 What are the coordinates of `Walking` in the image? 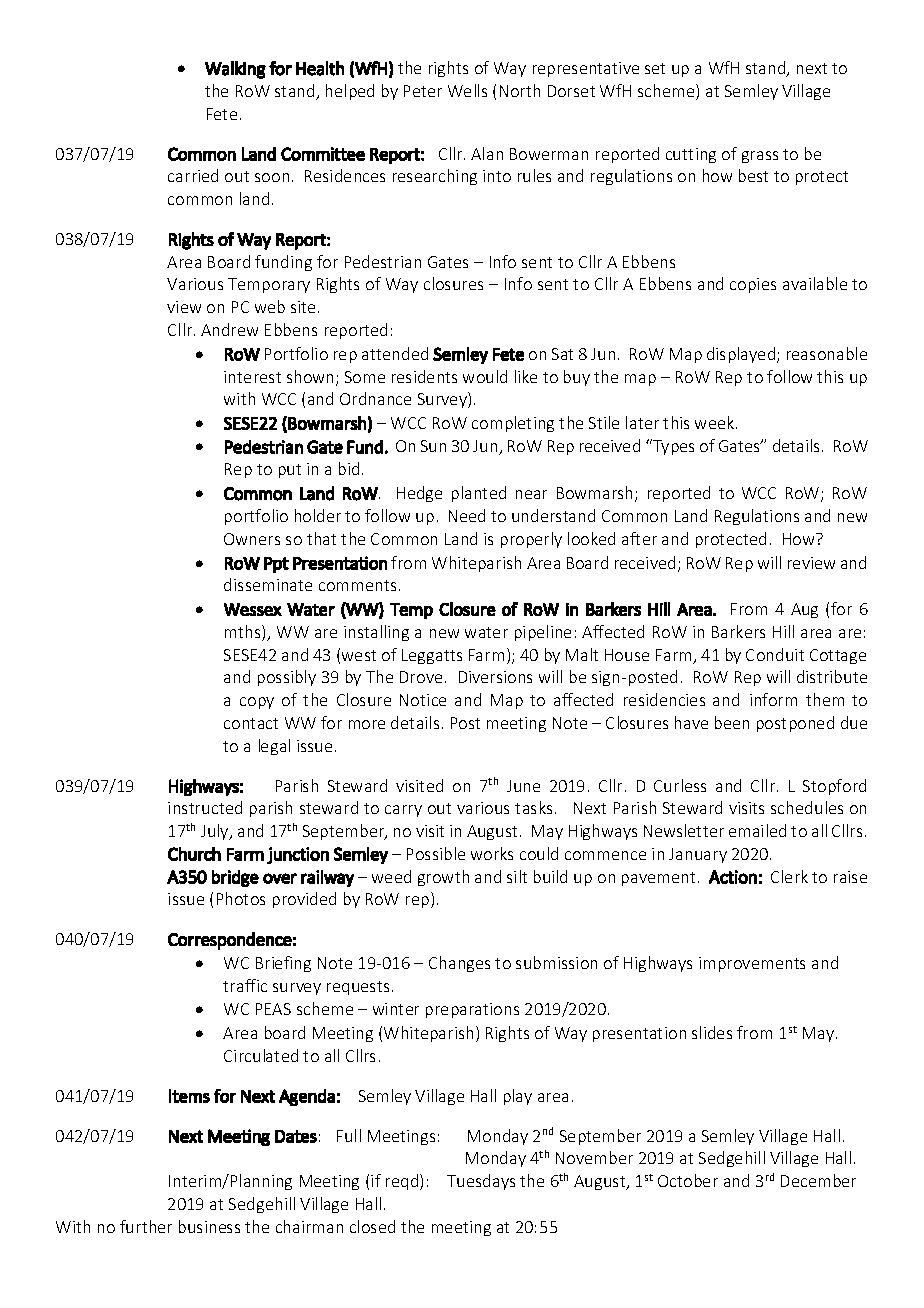 It's located at (235, 70).
